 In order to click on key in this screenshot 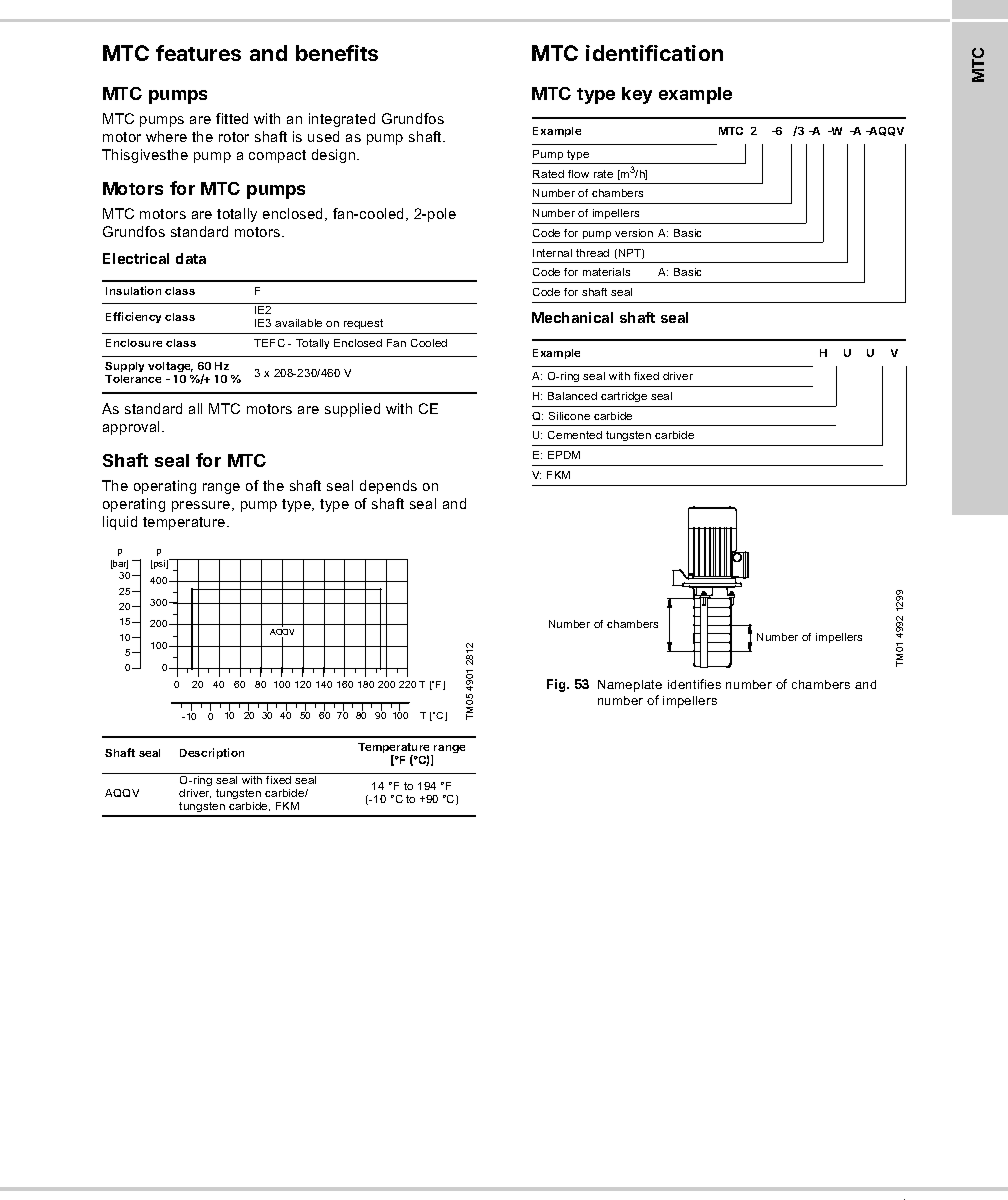, I will do `click(637, 95)`.
